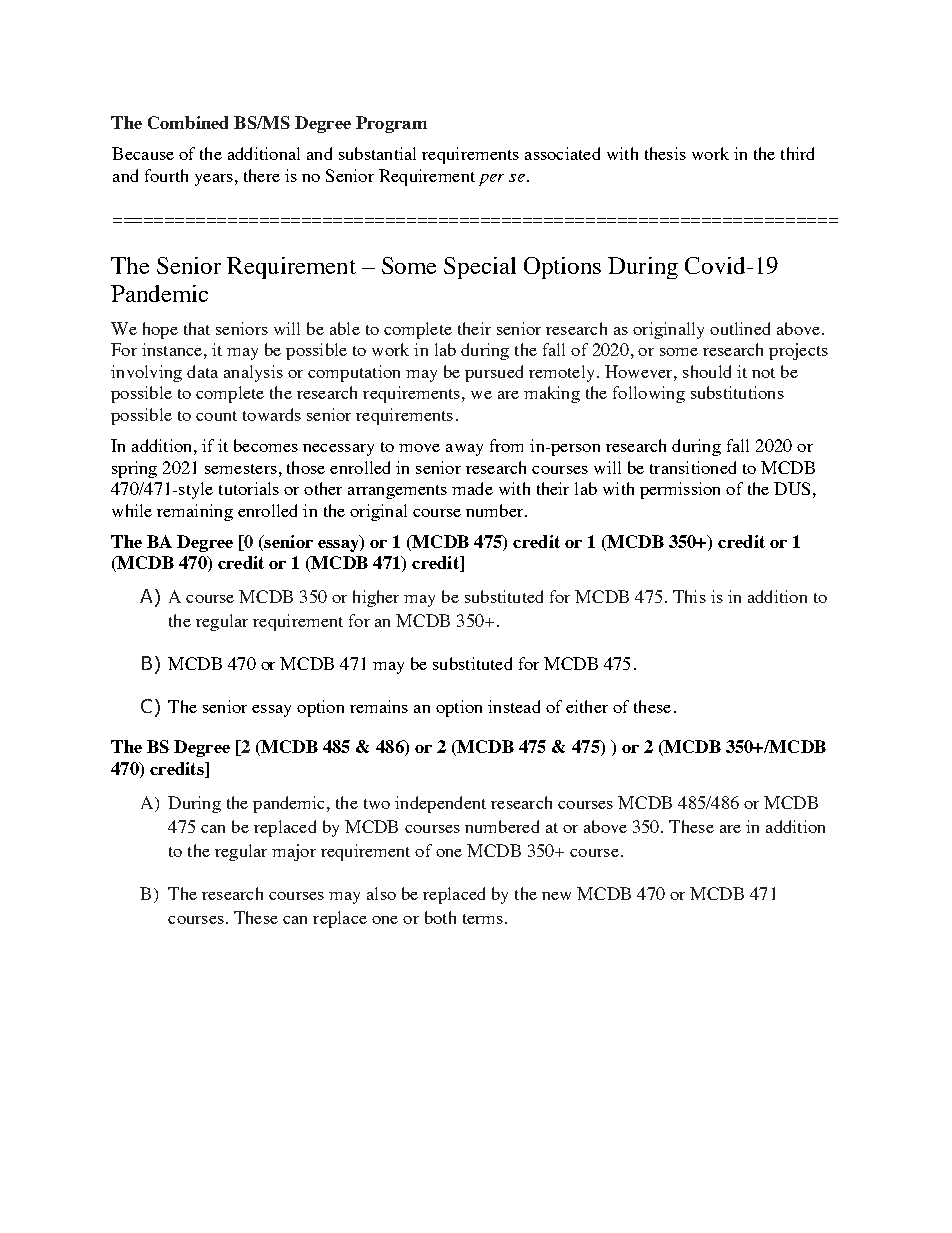 This screenshot has height=1233, width=952. What do you see at coordinates (294, 852) in the screenshot?
I see `major` at bounding box center [294, 852].
